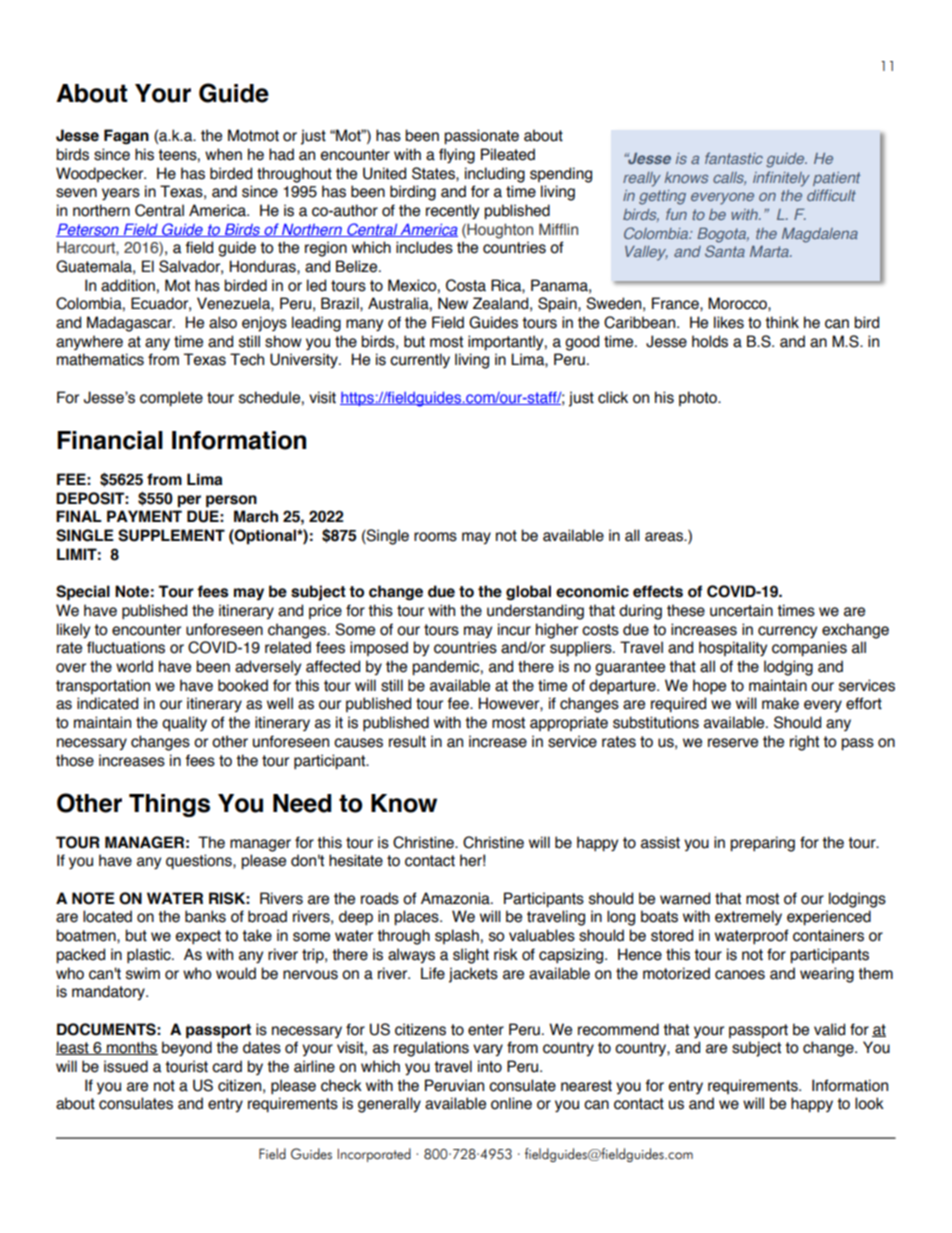 The width and height of the image is (952, 1233). What do you see at coordinates (126, 1066) in the image?
I see `issued` at bounding box center [126, 1066].
